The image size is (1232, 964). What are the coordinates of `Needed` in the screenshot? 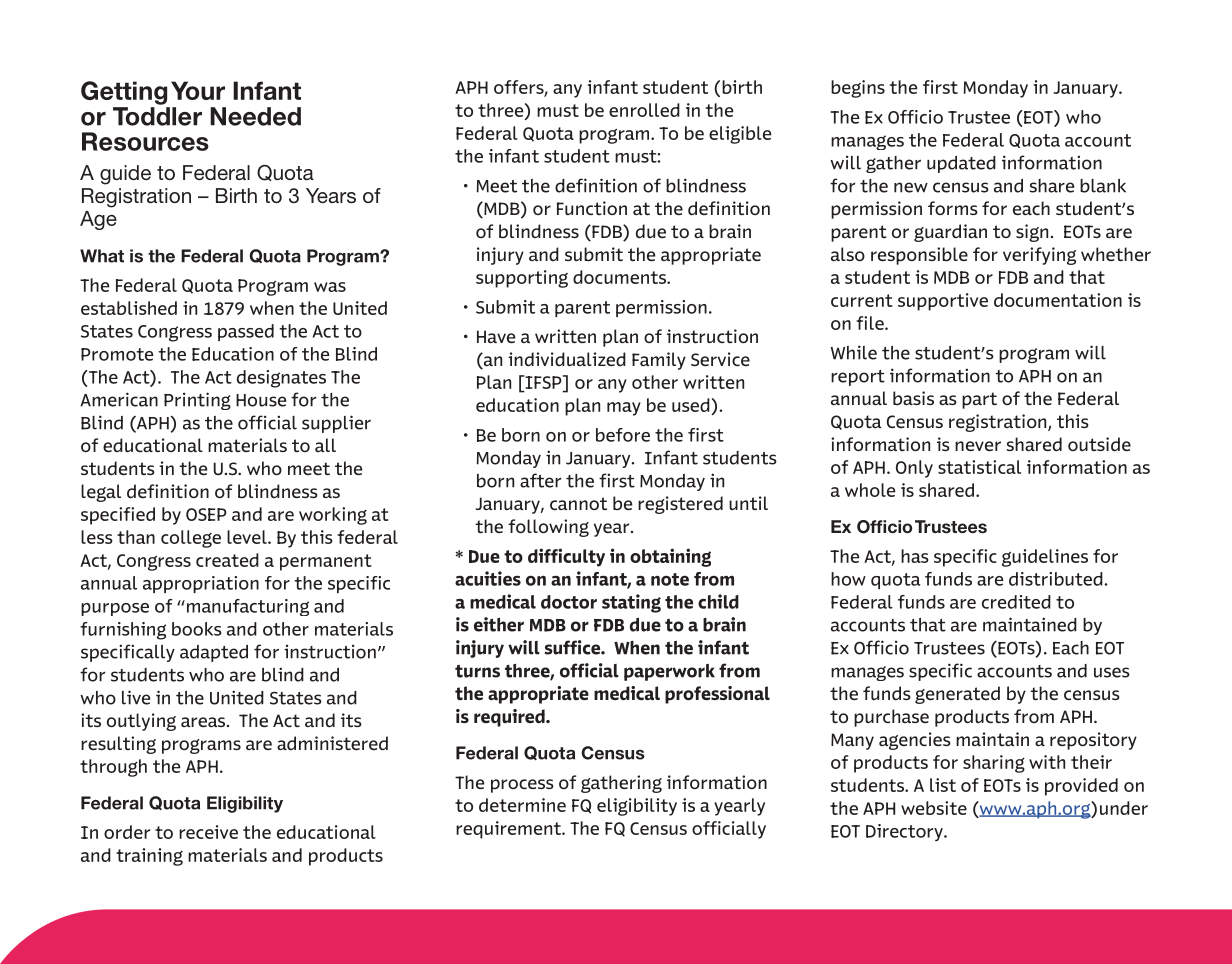 It's located at (255, 116).
